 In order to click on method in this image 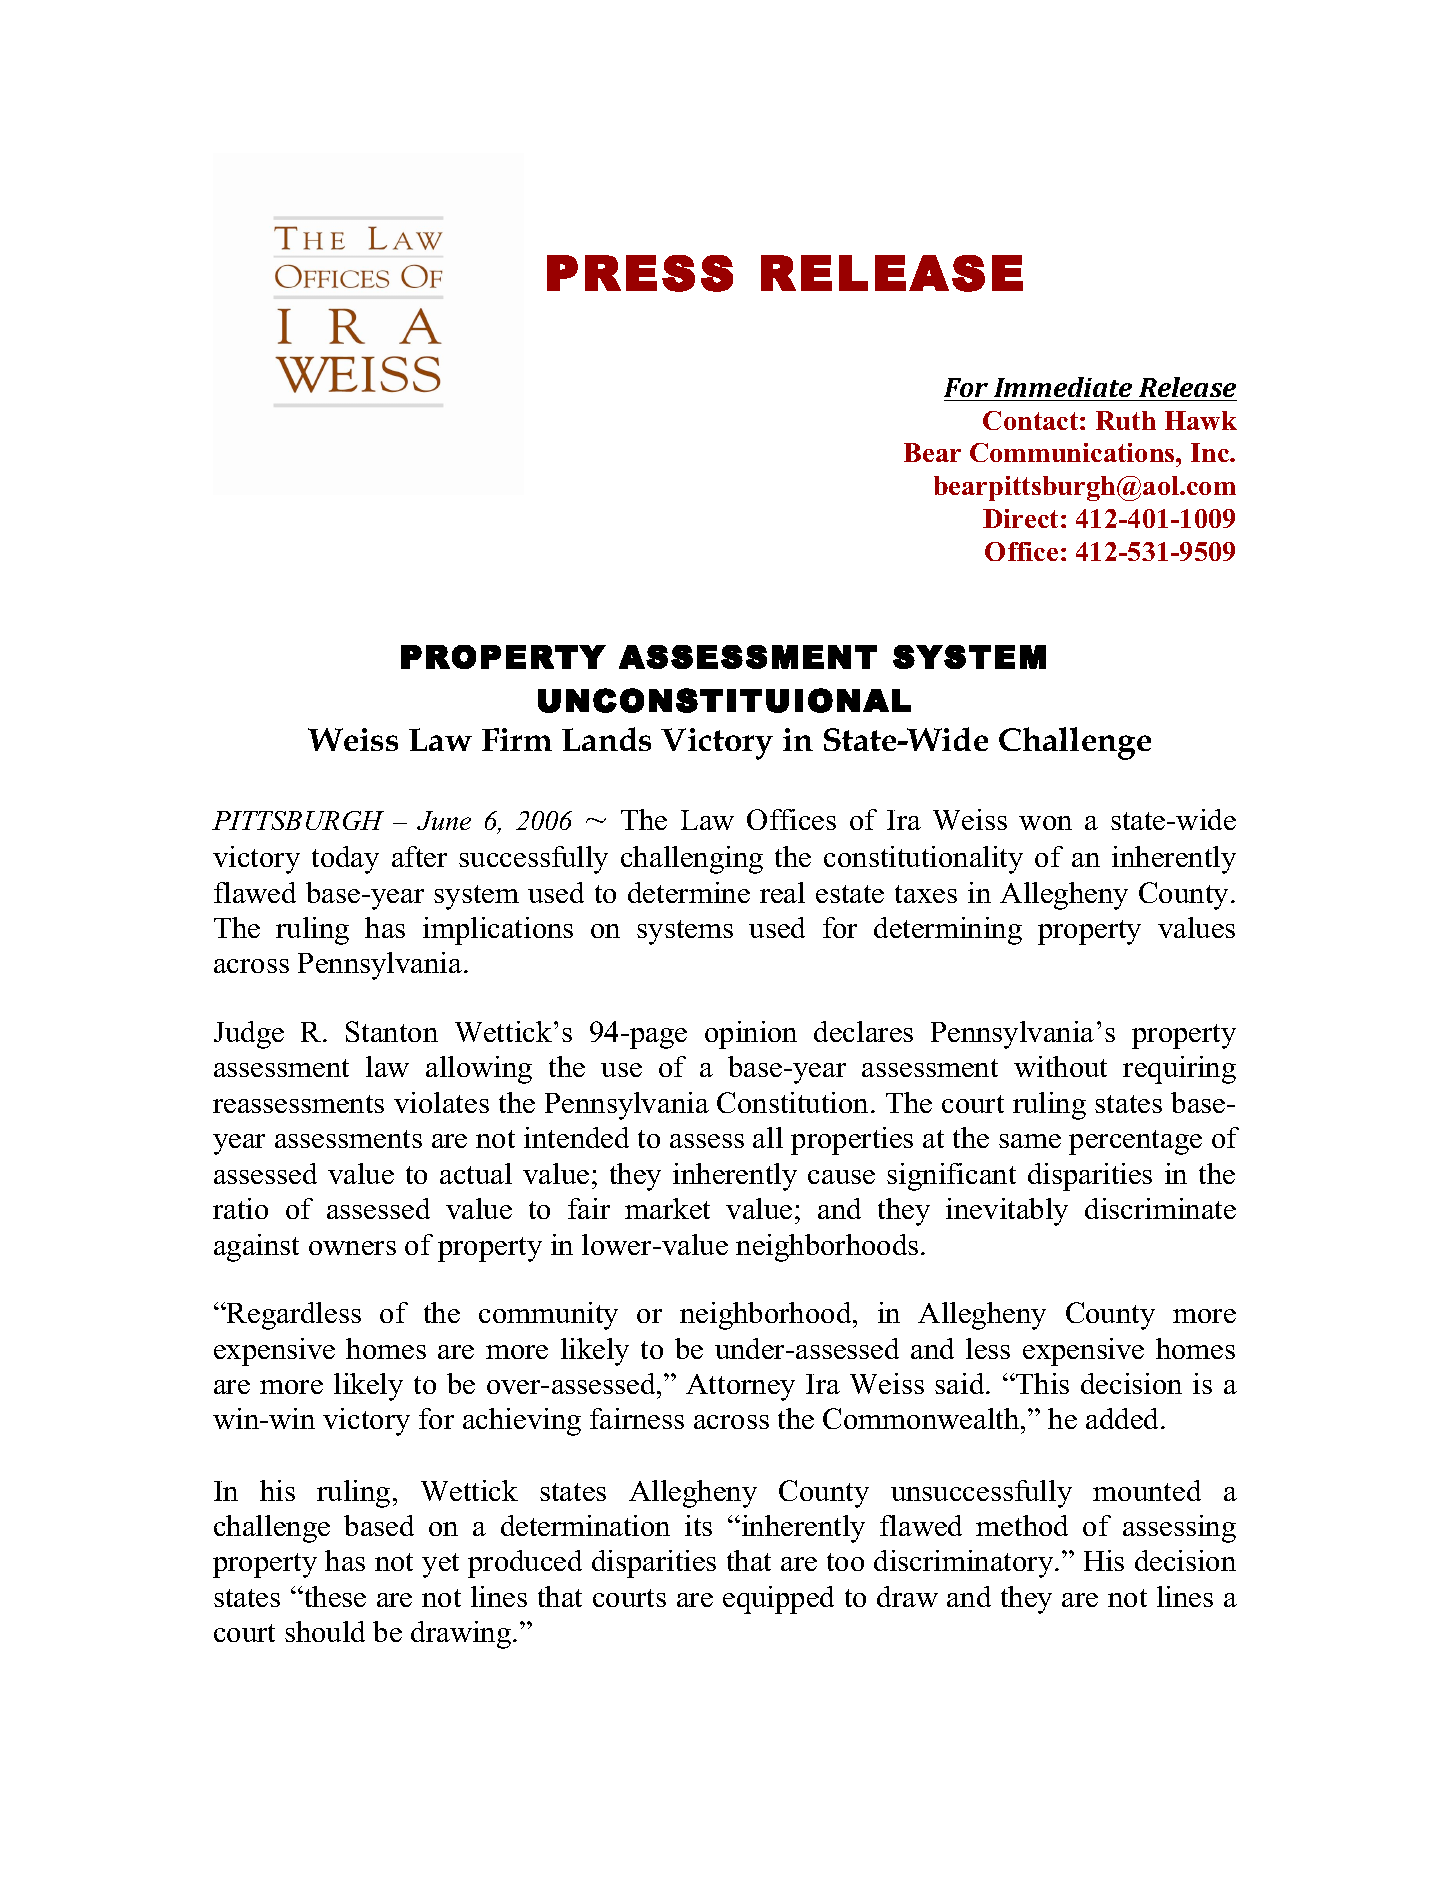, I will do `click(1022, 1525)`.
